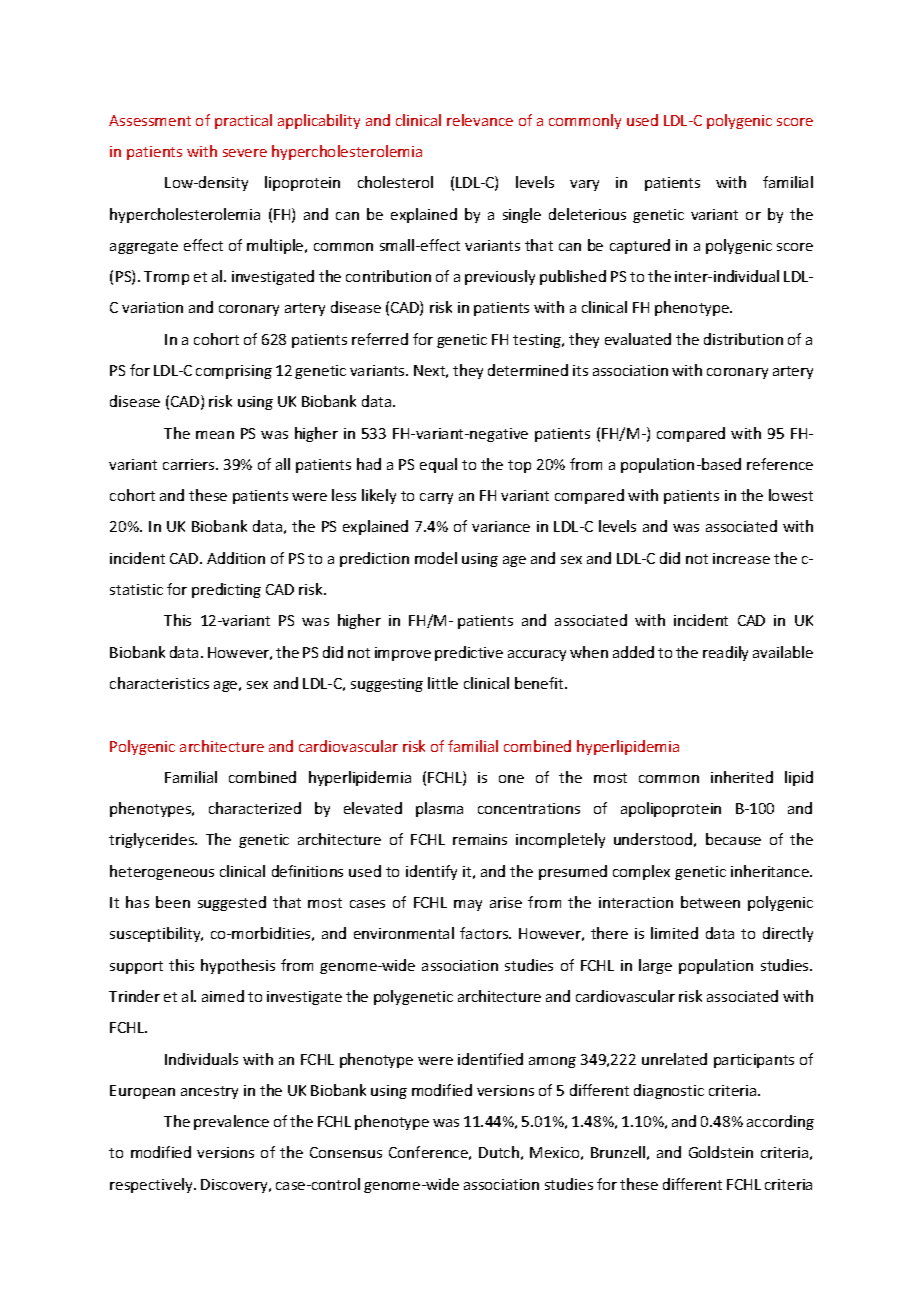 The height and width of the screenshot is (1308, 924). Describe the element at coordinates (480, 120) in the screenshot. I see `relevance` at that location.
